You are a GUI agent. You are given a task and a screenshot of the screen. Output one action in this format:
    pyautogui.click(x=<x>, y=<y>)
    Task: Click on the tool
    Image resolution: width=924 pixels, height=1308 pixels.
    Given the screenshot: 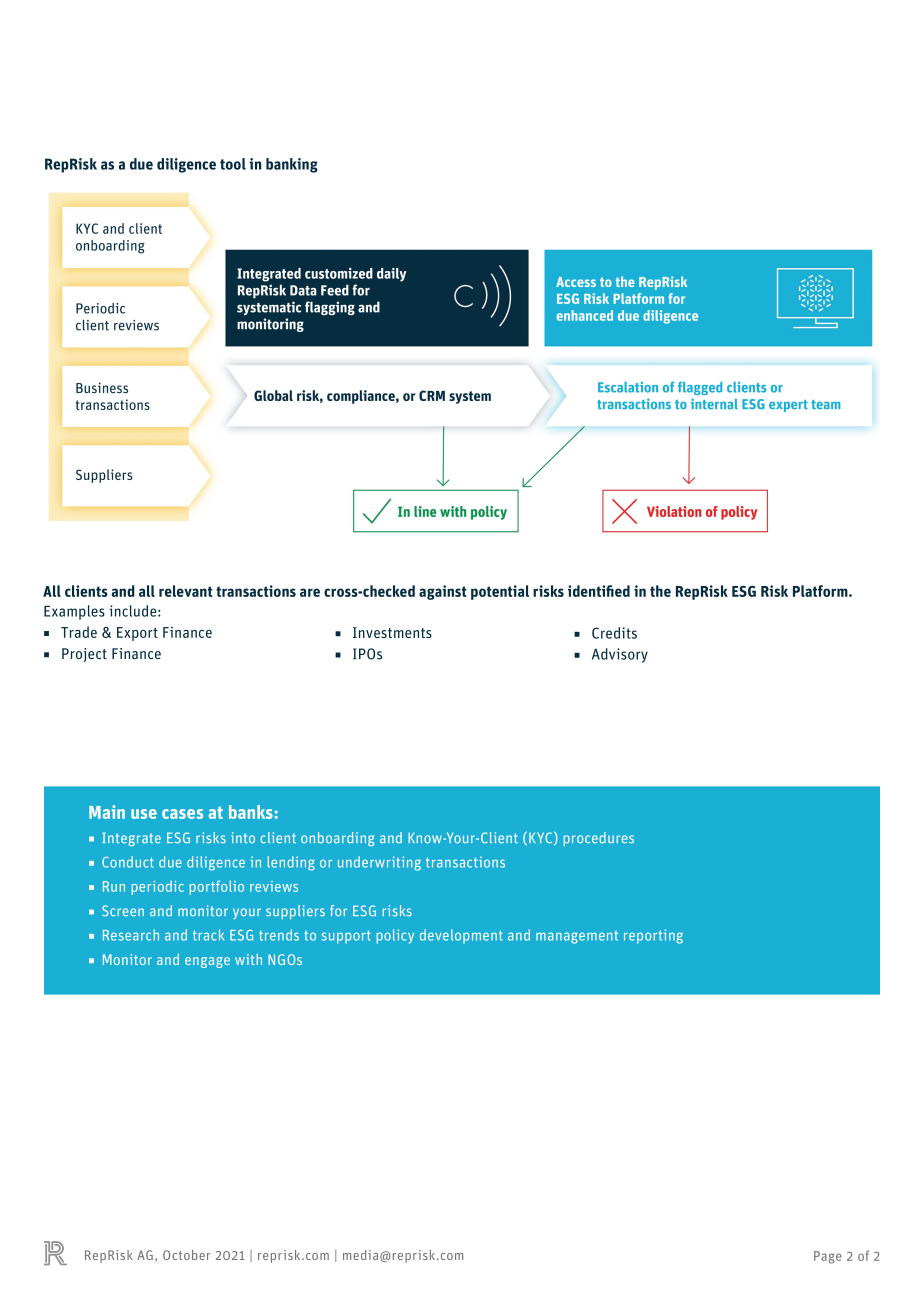 What is the action you would take?
    pyautogui.click(x=233, y=164)
